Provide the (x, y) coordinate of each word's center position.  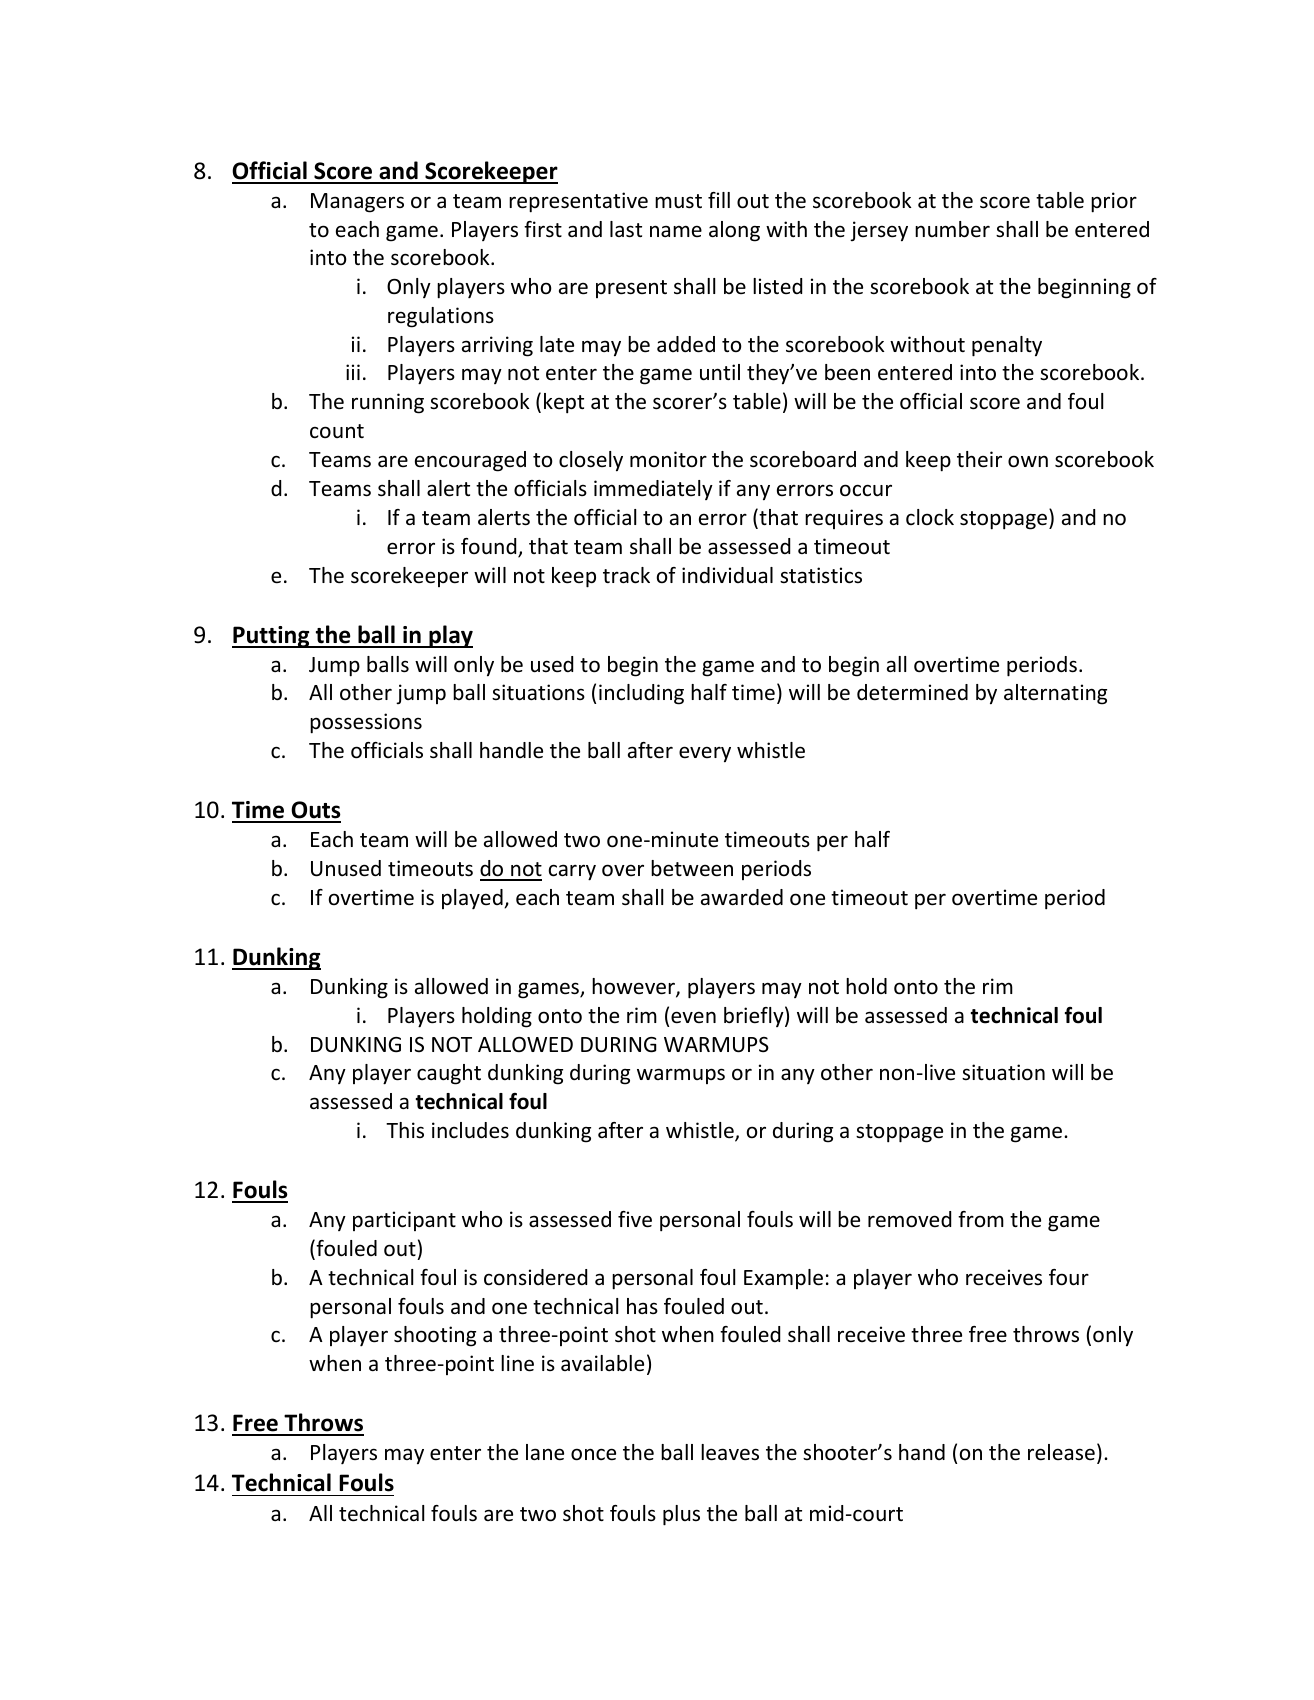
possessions (366, 723)
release (1061, 1452)
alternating (1055, 694)
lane (545, 1452)
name (676, 231)
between (692, 868)
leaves (730, 1452)
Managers (357, 203)
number (952, 229)
